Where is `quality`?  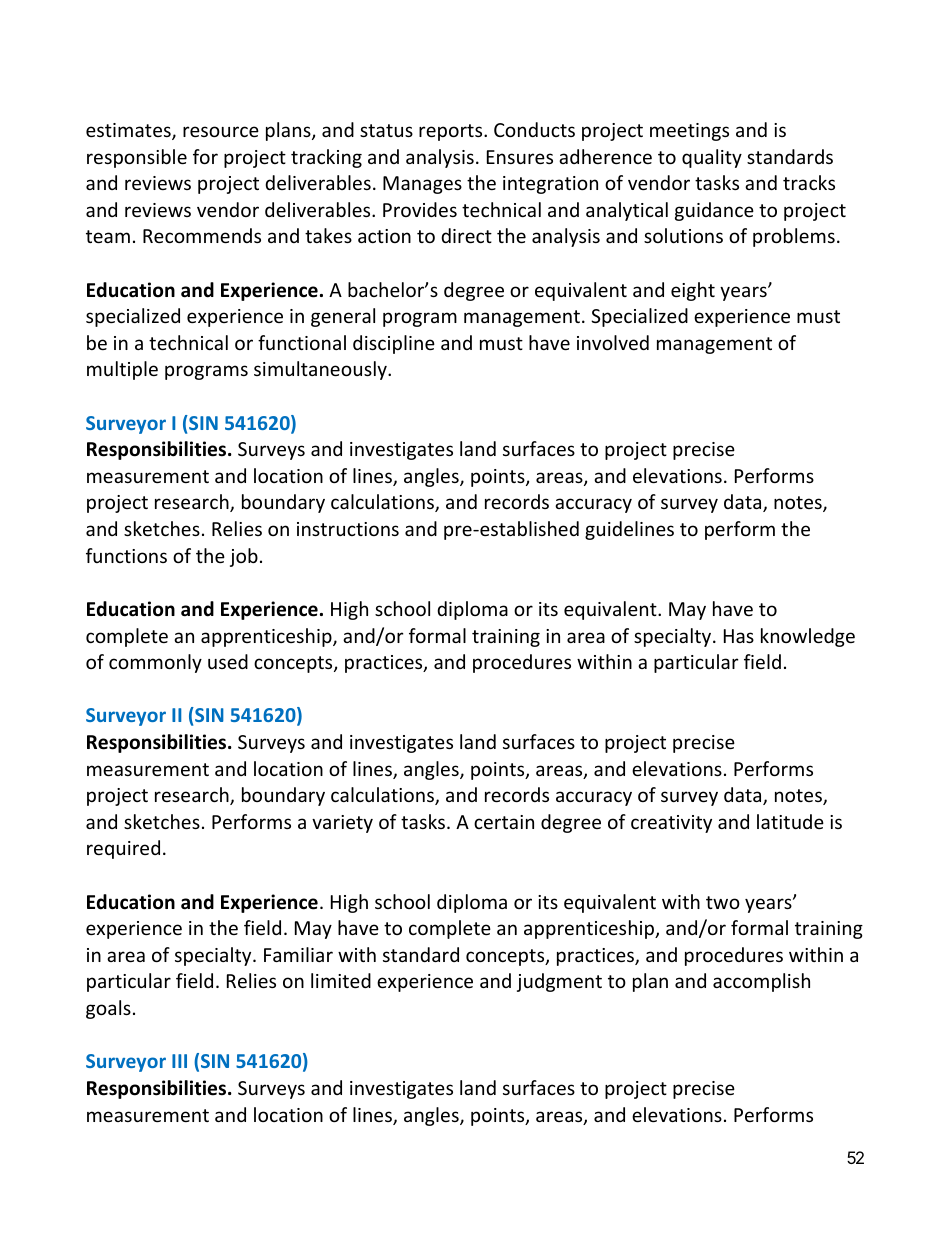 quality is located at coordinates (712, 158).
